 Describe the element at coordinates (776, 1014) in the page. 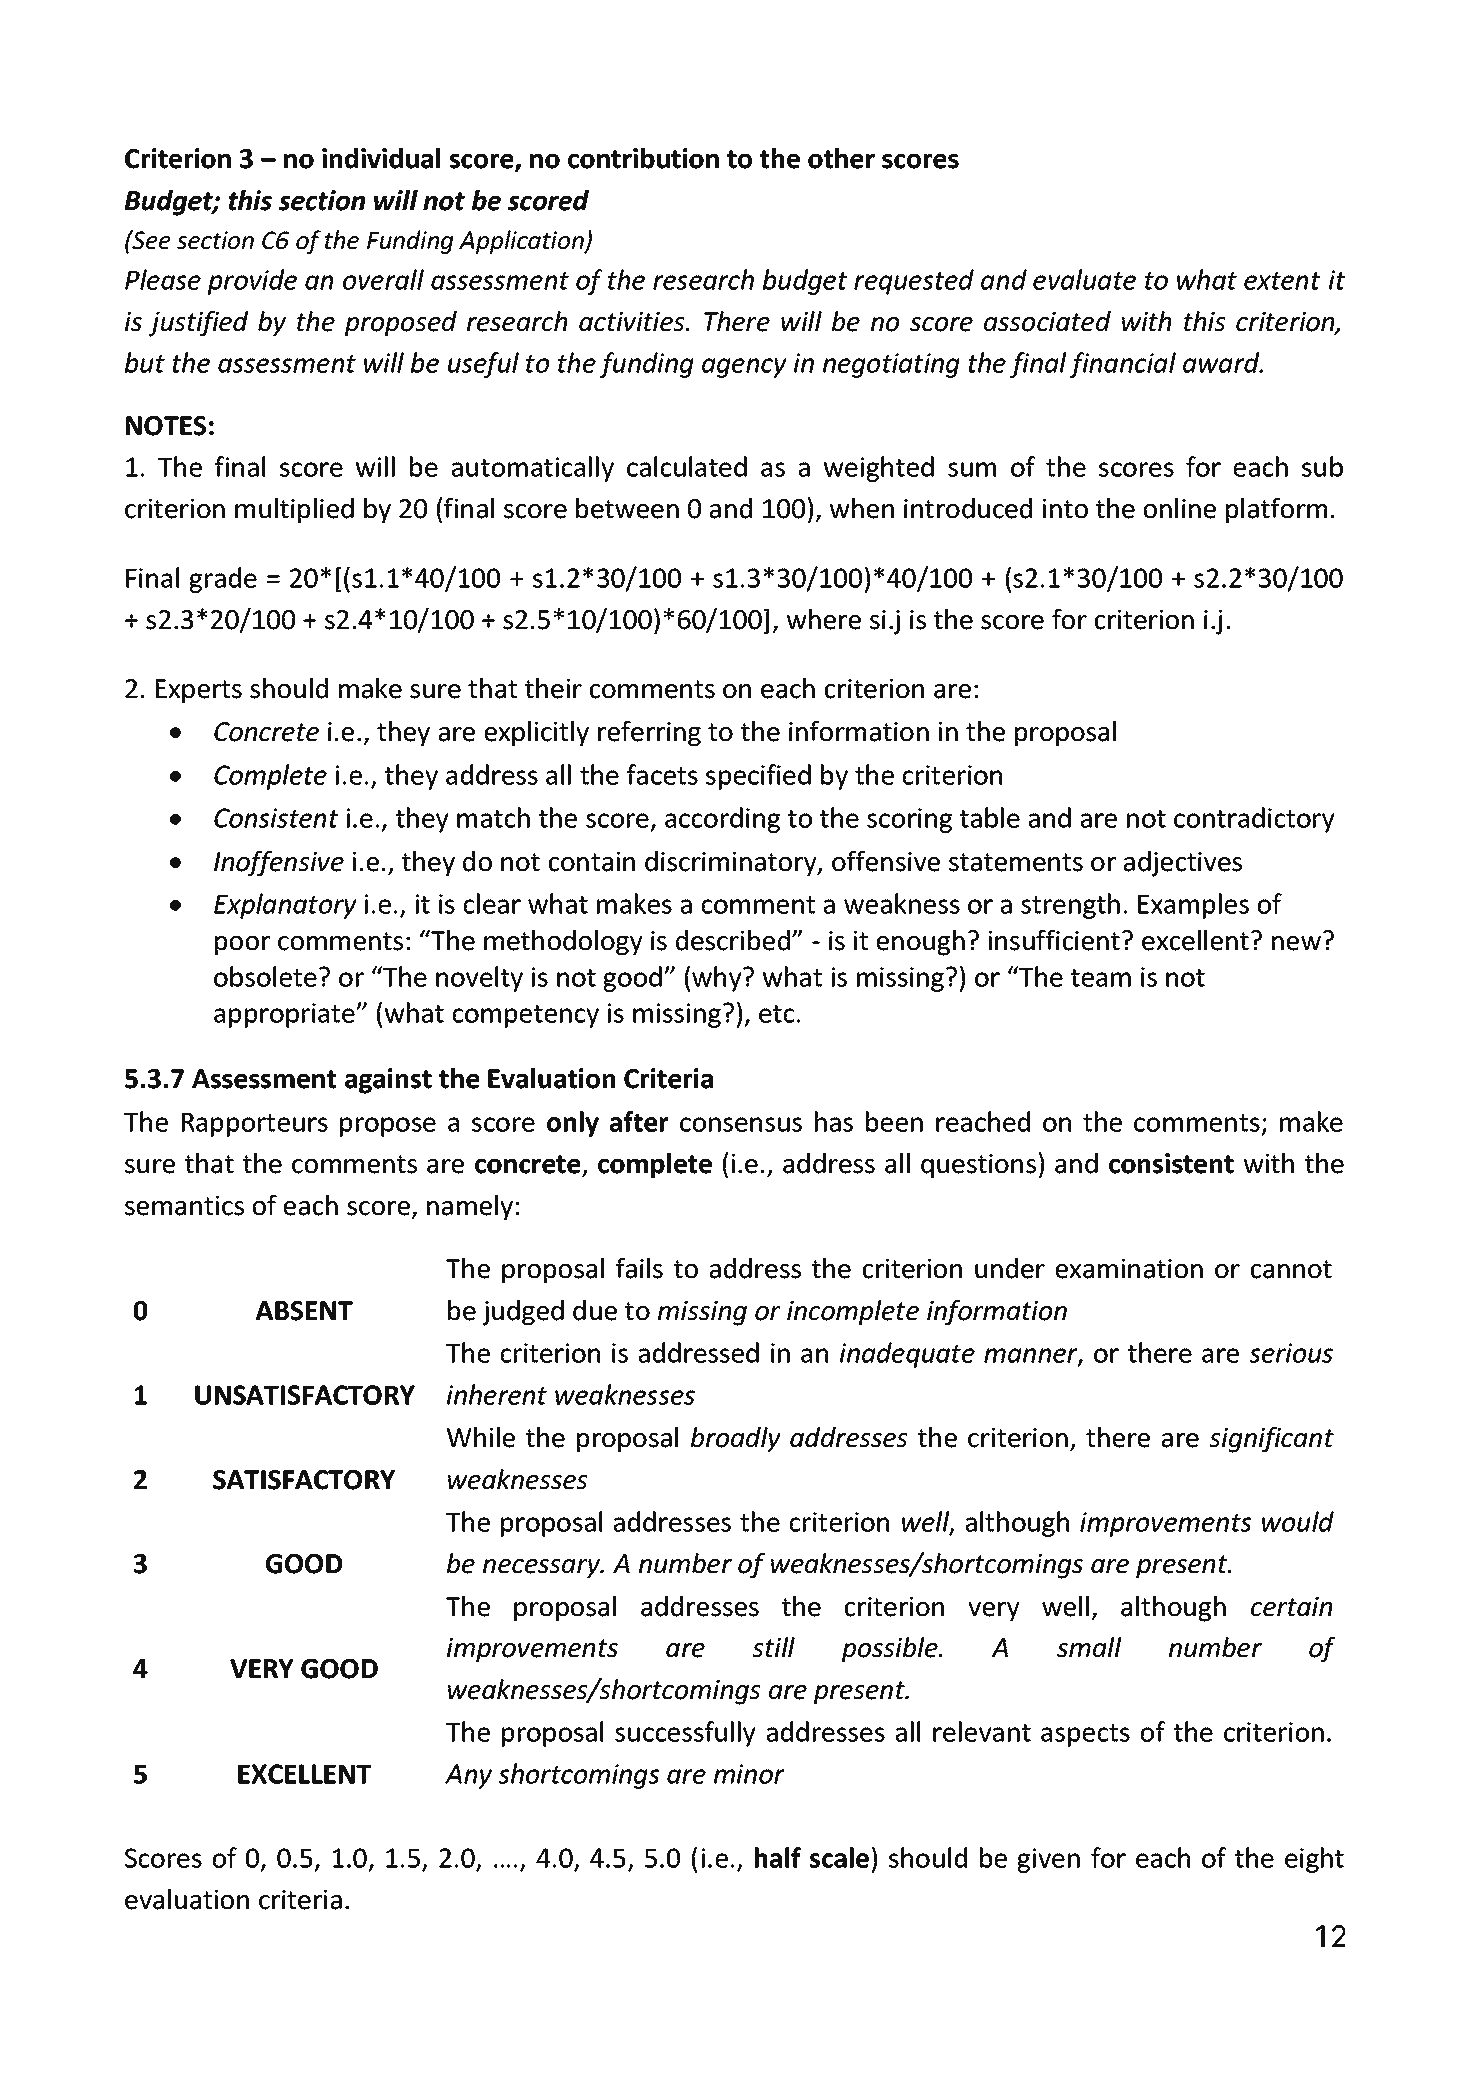

I see `etc` at that location.
